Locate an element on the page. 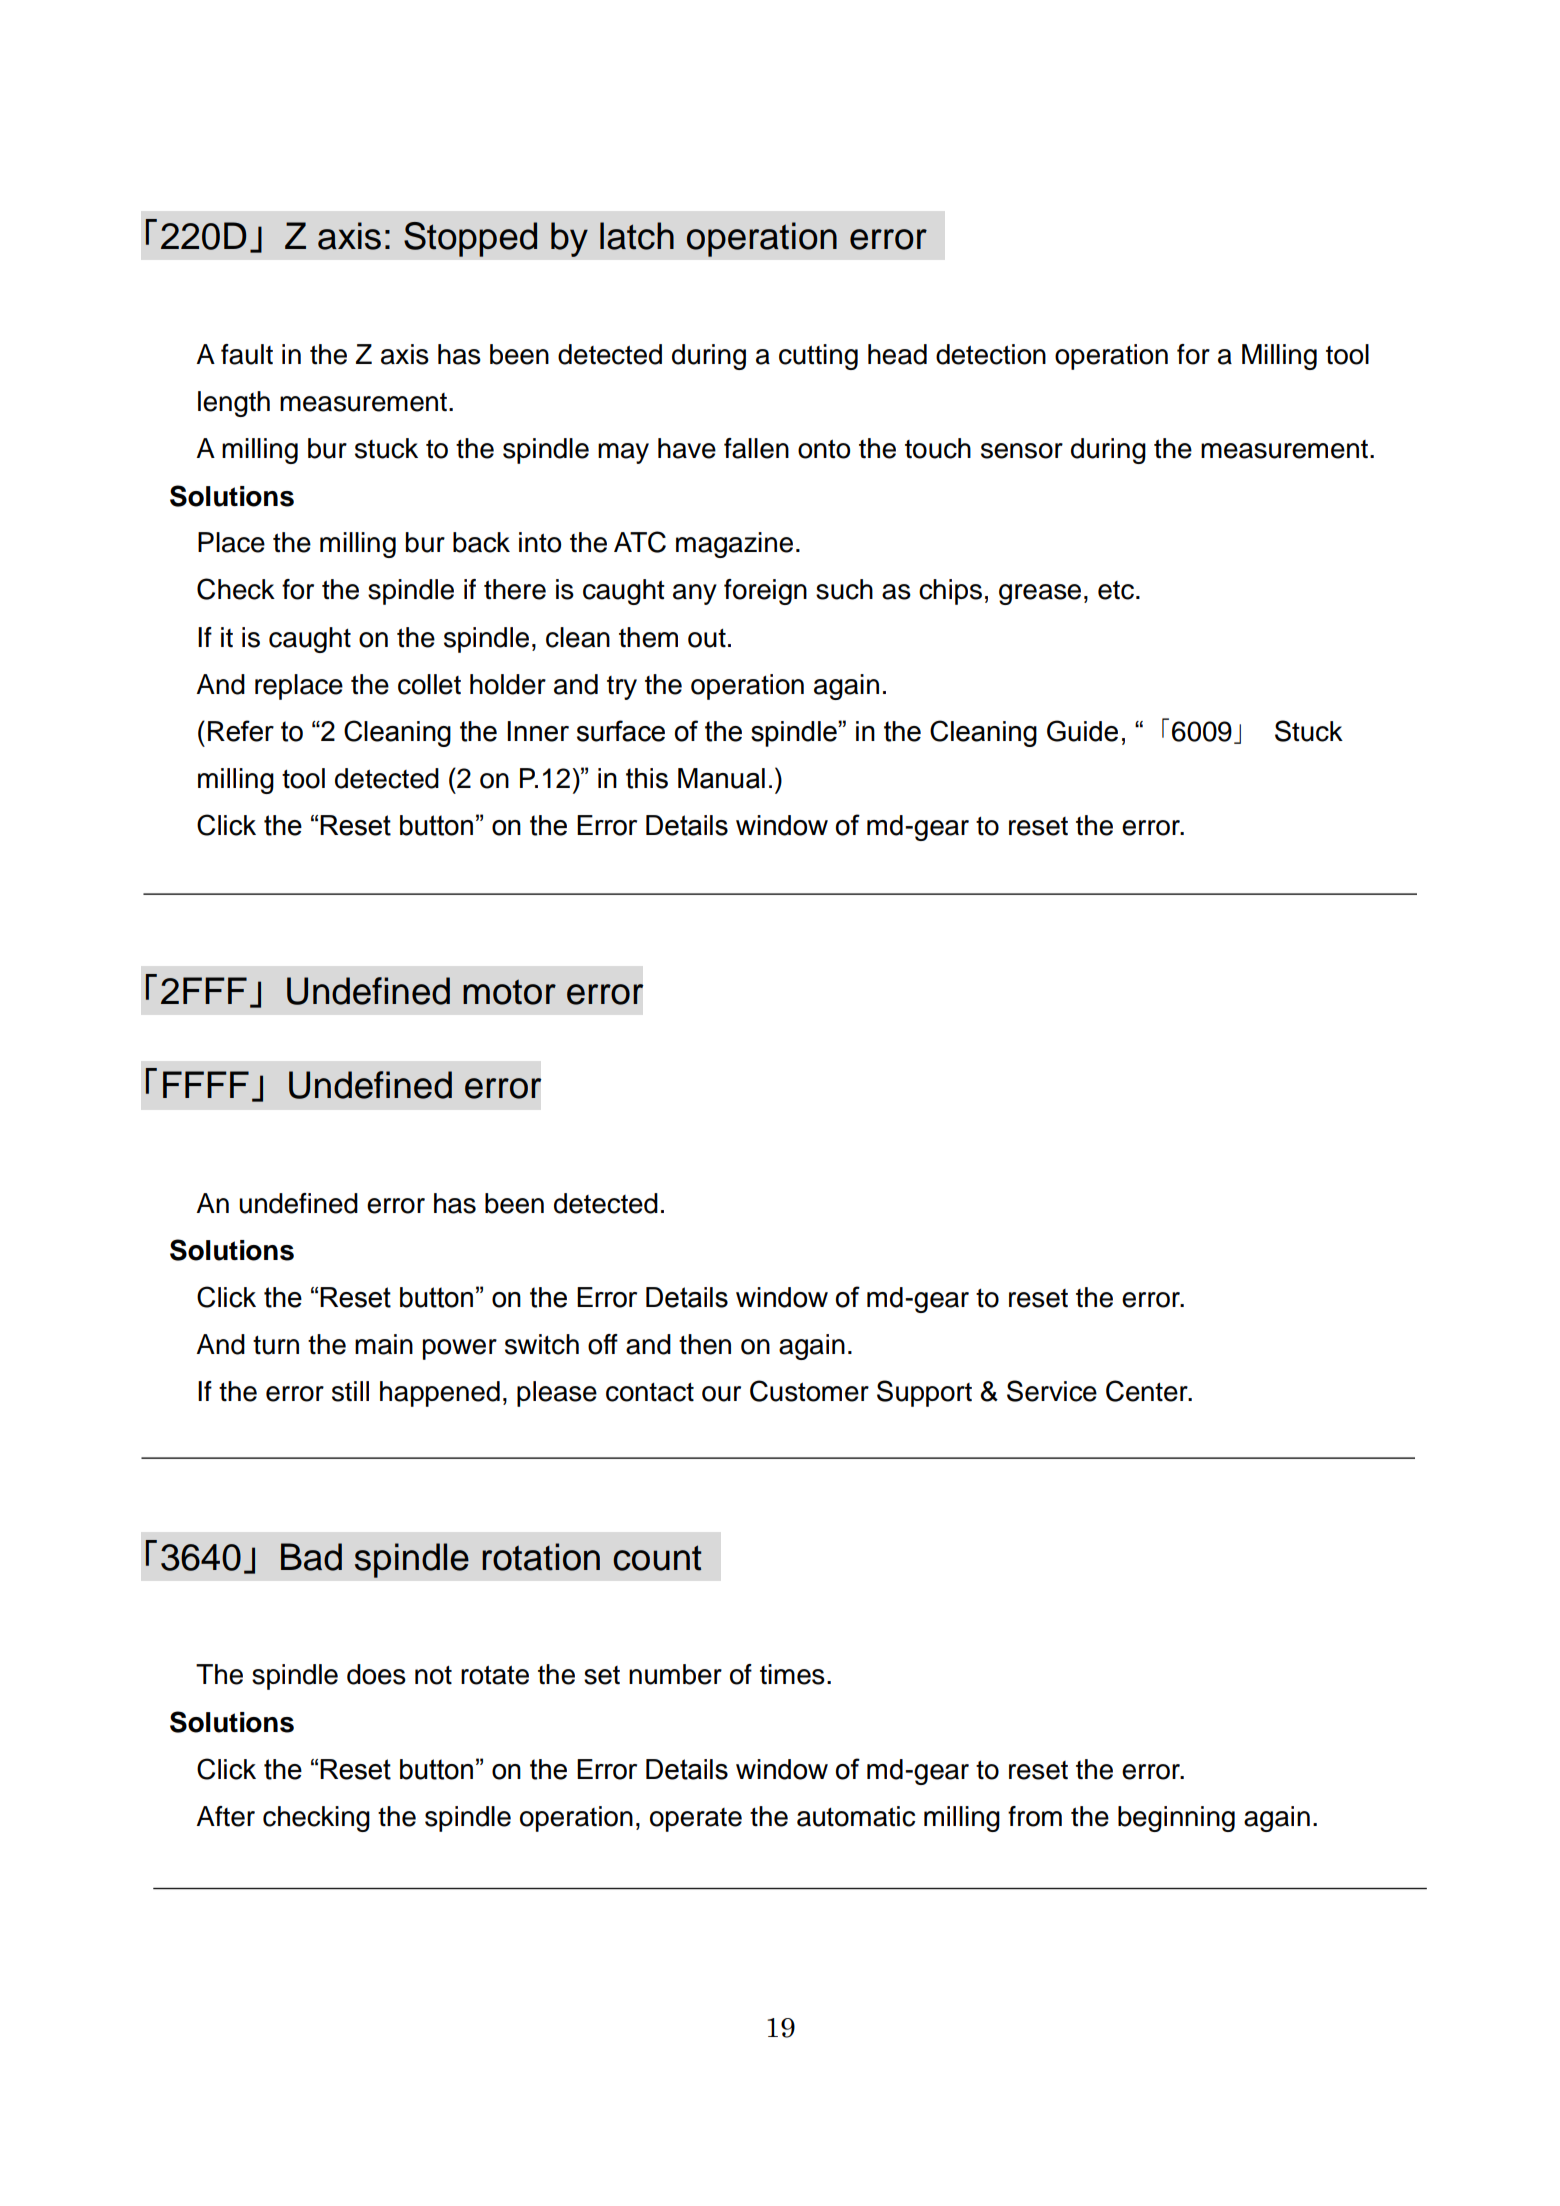  Service is located at coordinates (1052, 1391).
